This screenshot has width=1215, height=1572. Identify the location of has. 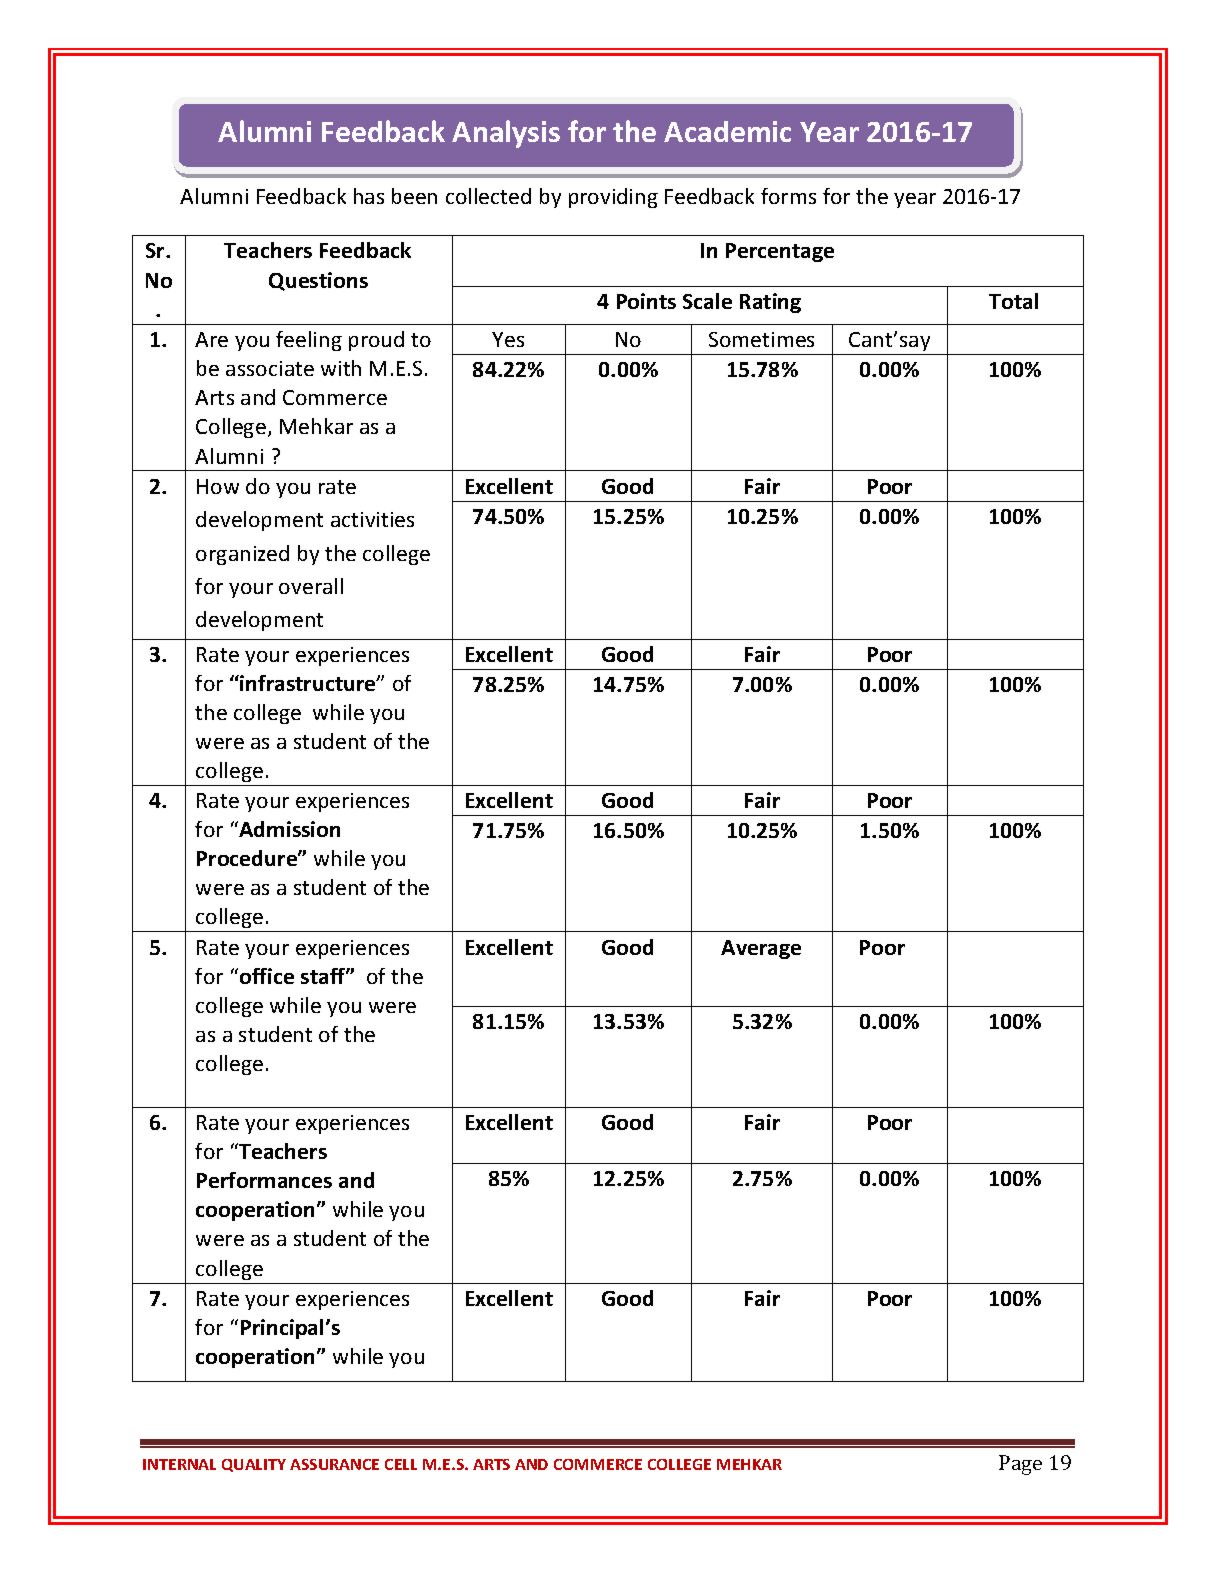
(369, 196).
